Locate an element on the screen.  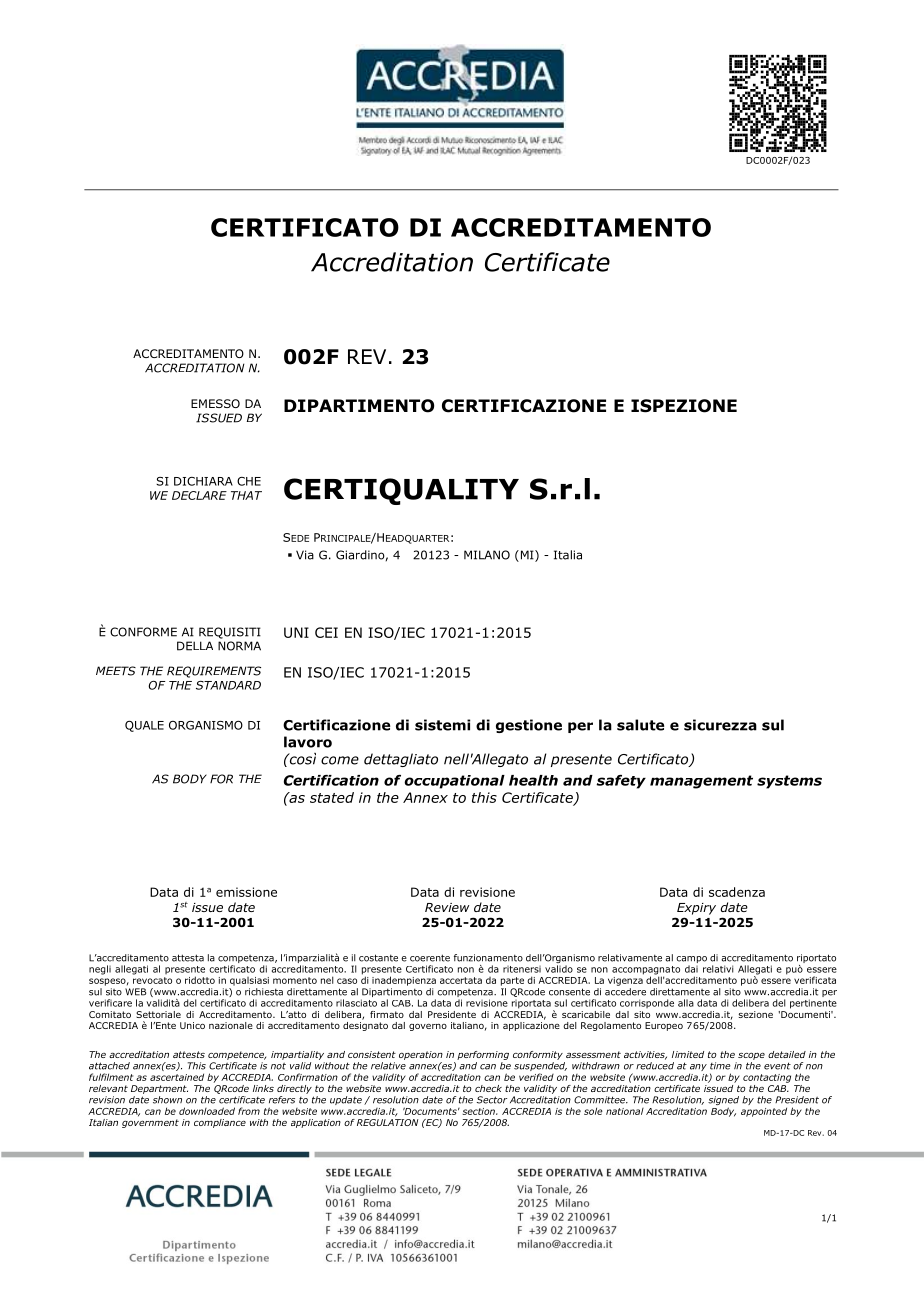
Via is located at coordinates (305, 555).
